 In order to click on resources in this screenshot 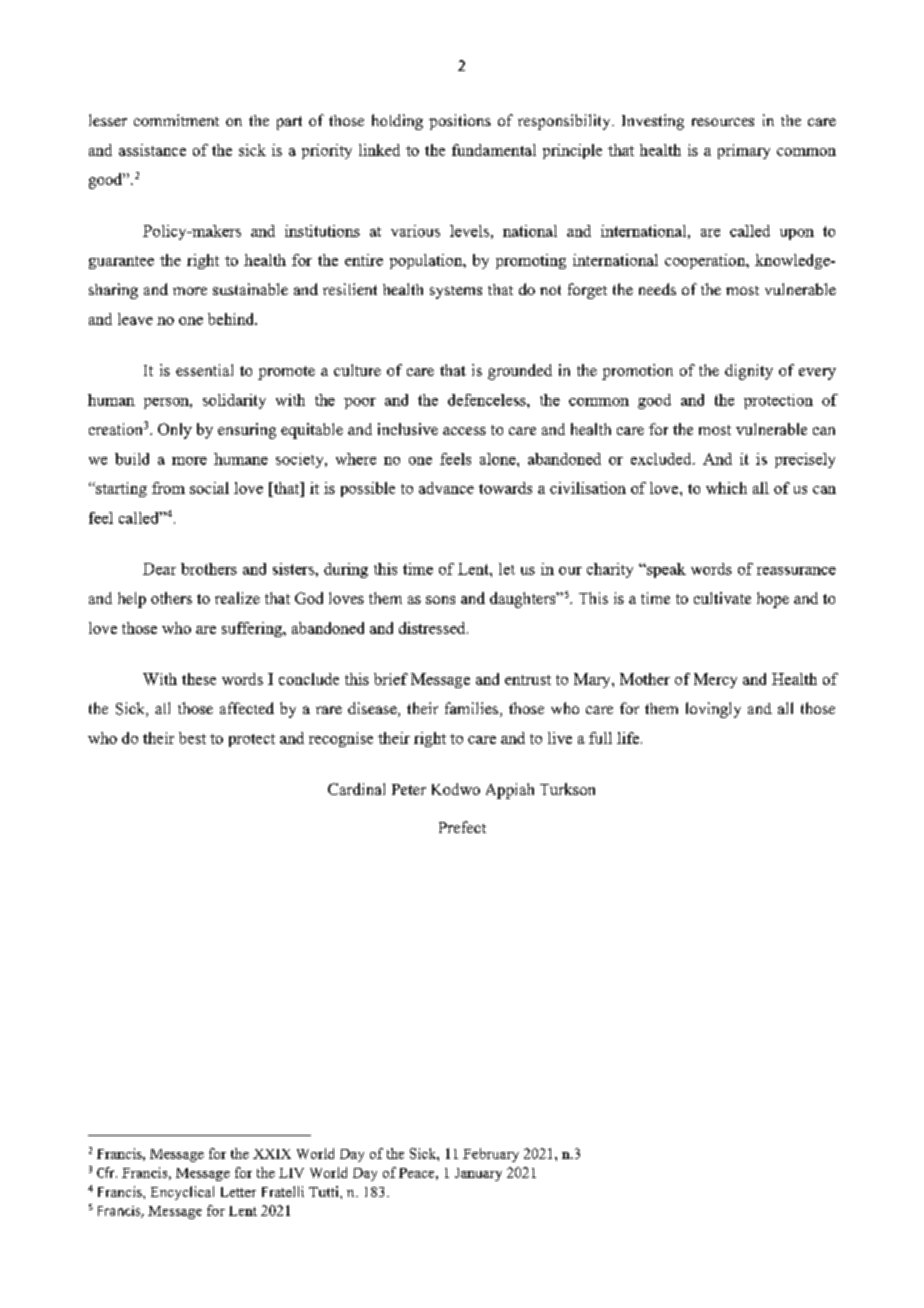, I will do `click(723, 122)`.
